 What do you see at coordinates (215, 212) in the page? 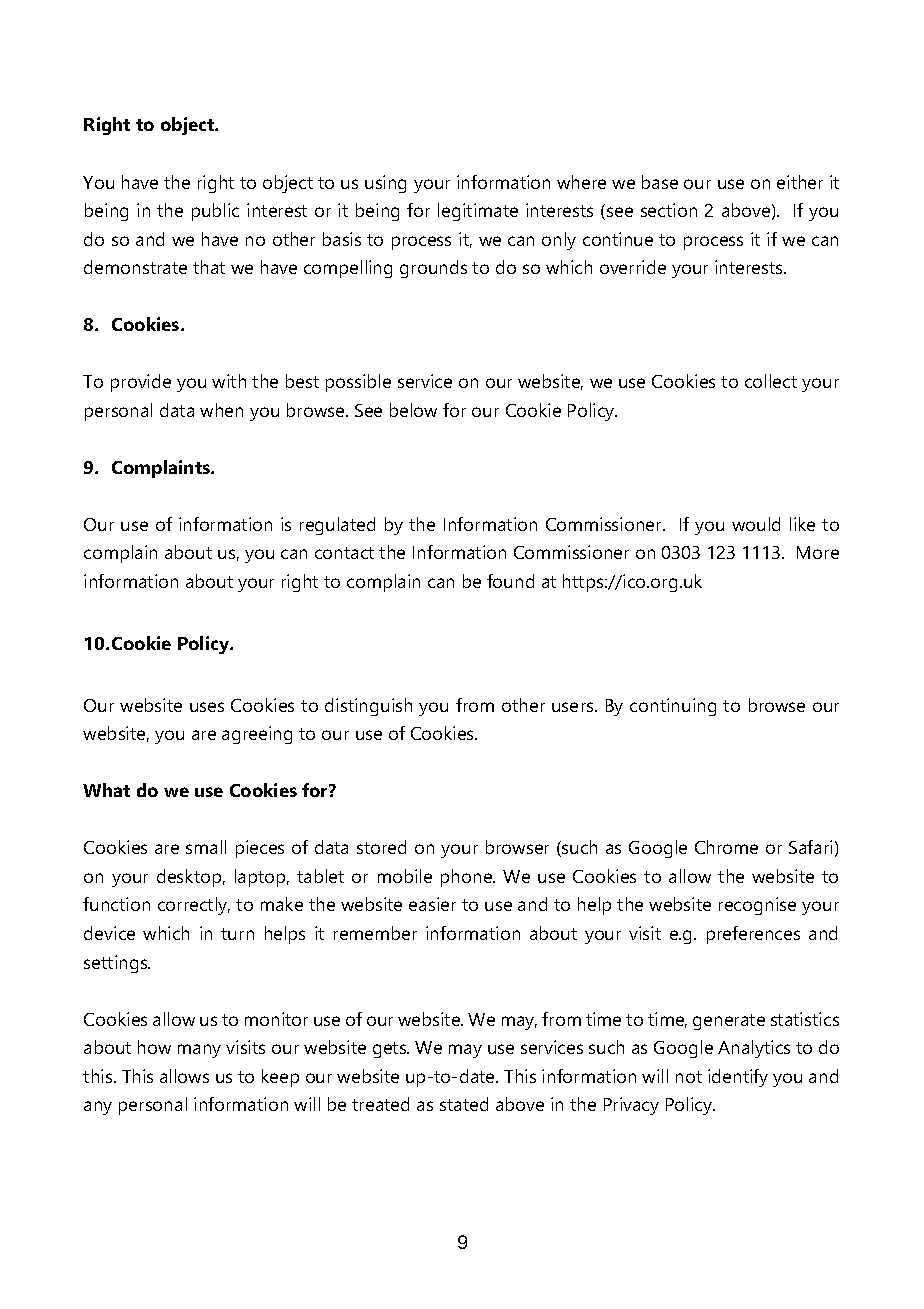
I see `public` at bounding box center [215, 212].
